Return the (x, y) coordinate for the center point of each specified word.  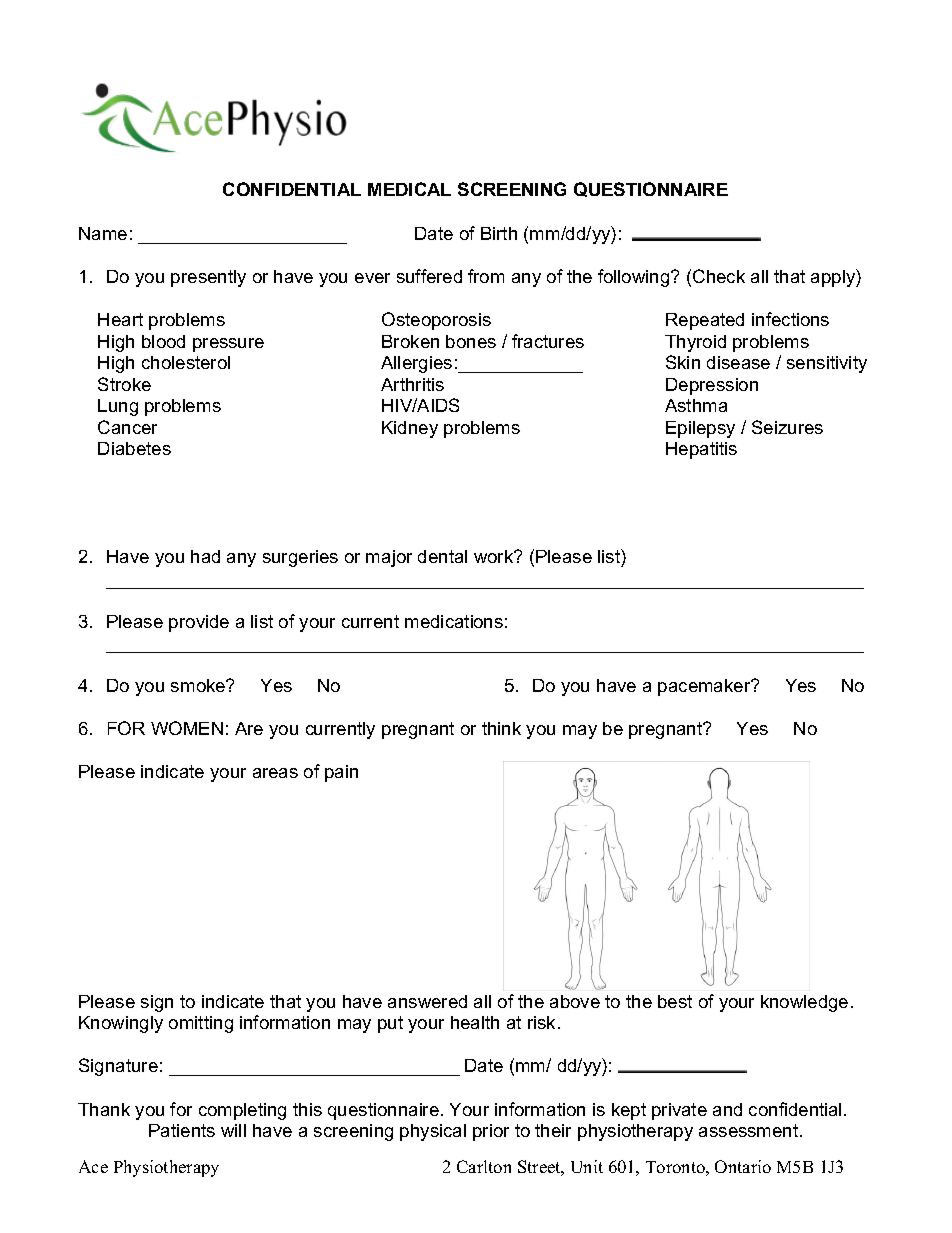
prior (491, 1132)
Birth (499, 233)
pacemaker (705, 687)
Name (103, 233)
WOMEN (187, 728)
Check (719, 276)
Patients (182, 1130)
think (501, 728)
